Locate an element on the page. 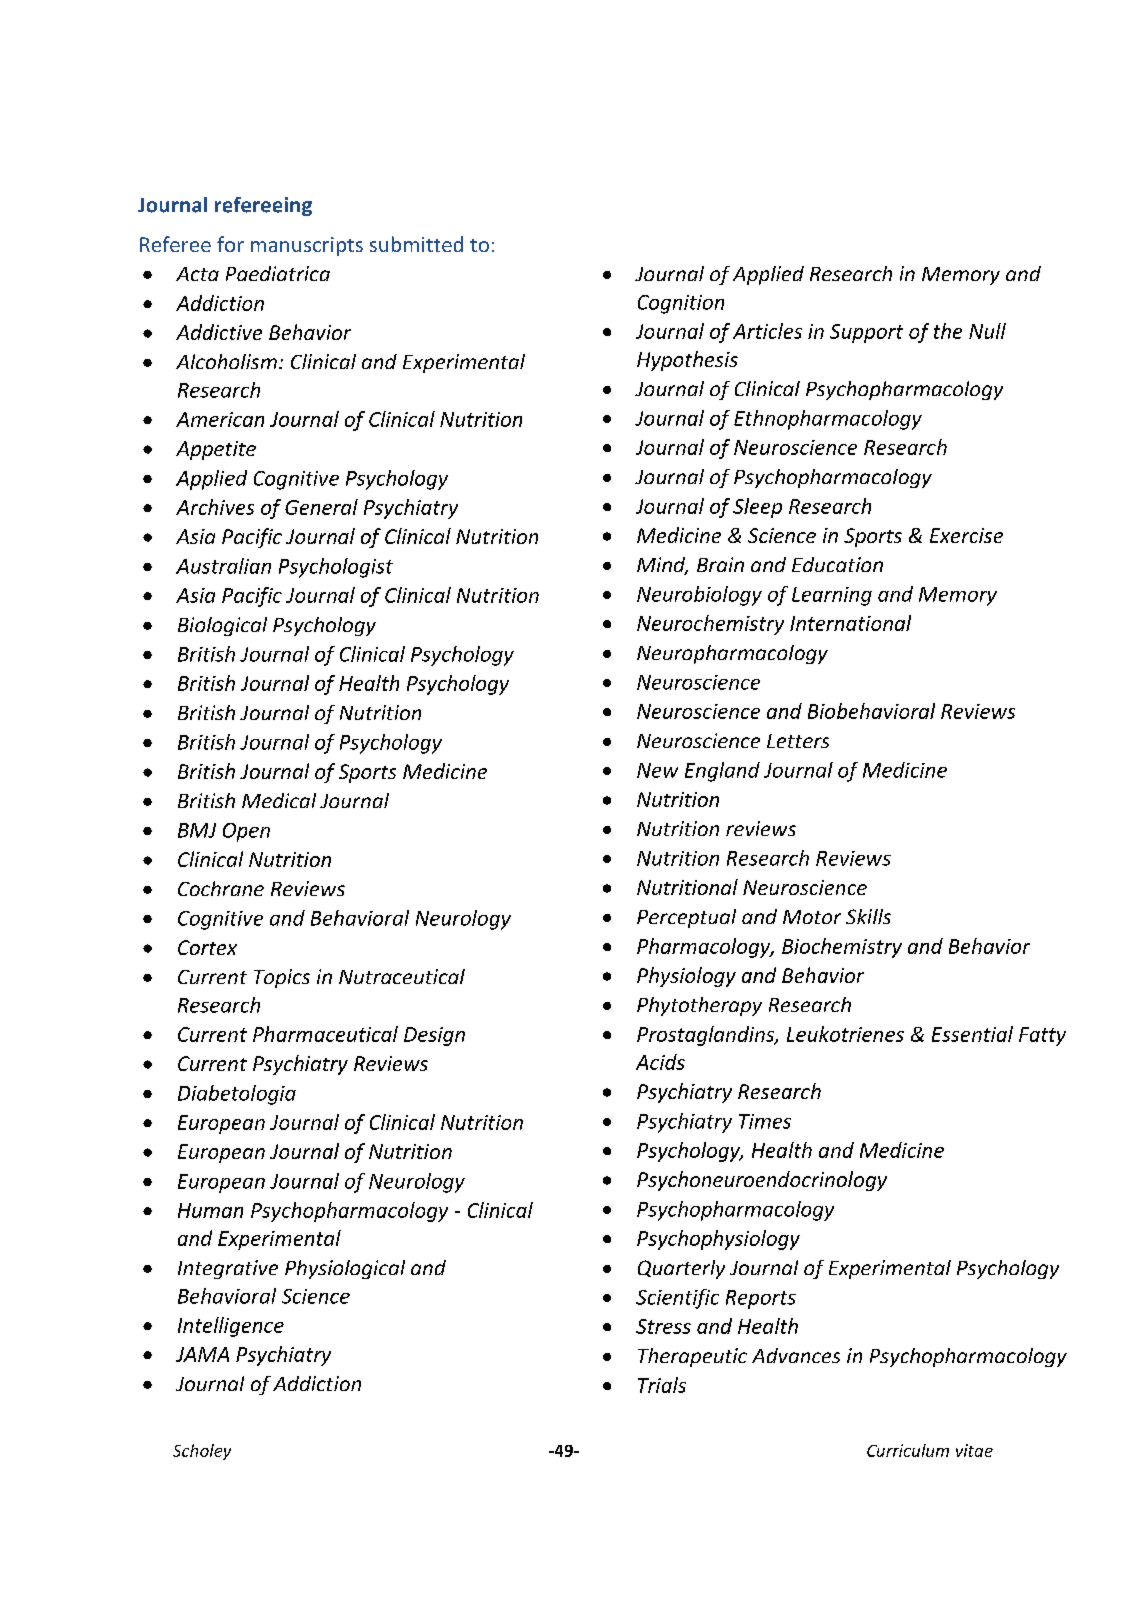  Cognition is located at coordinates (681, 304).
